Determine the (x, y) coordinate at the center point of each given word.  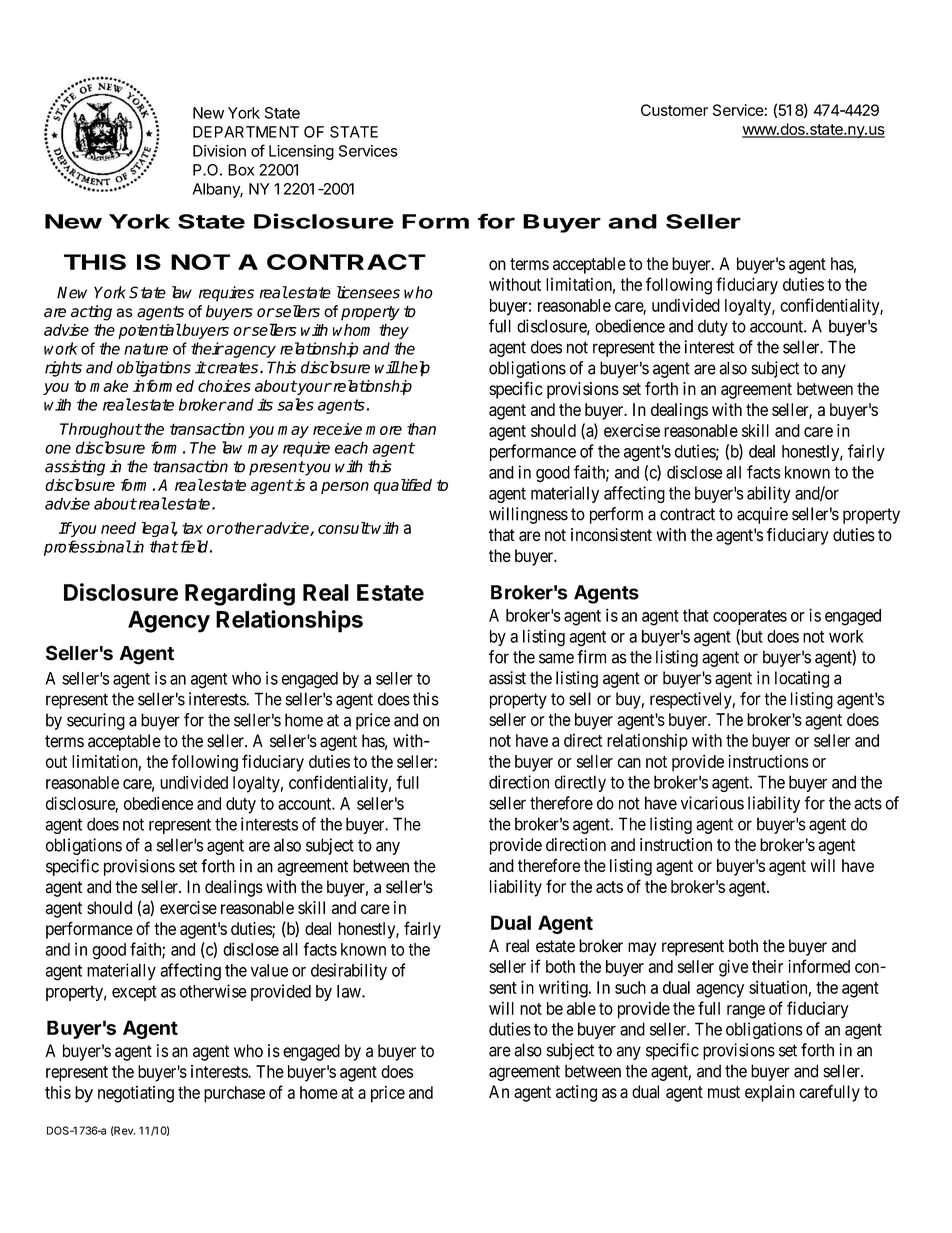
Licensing (301, 152)
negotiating (136, 1094)
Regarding (240, 594)
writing (564, 989)
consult (344, 528)
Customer (674, 110)
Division (219, 151)
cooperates (750, 617)
